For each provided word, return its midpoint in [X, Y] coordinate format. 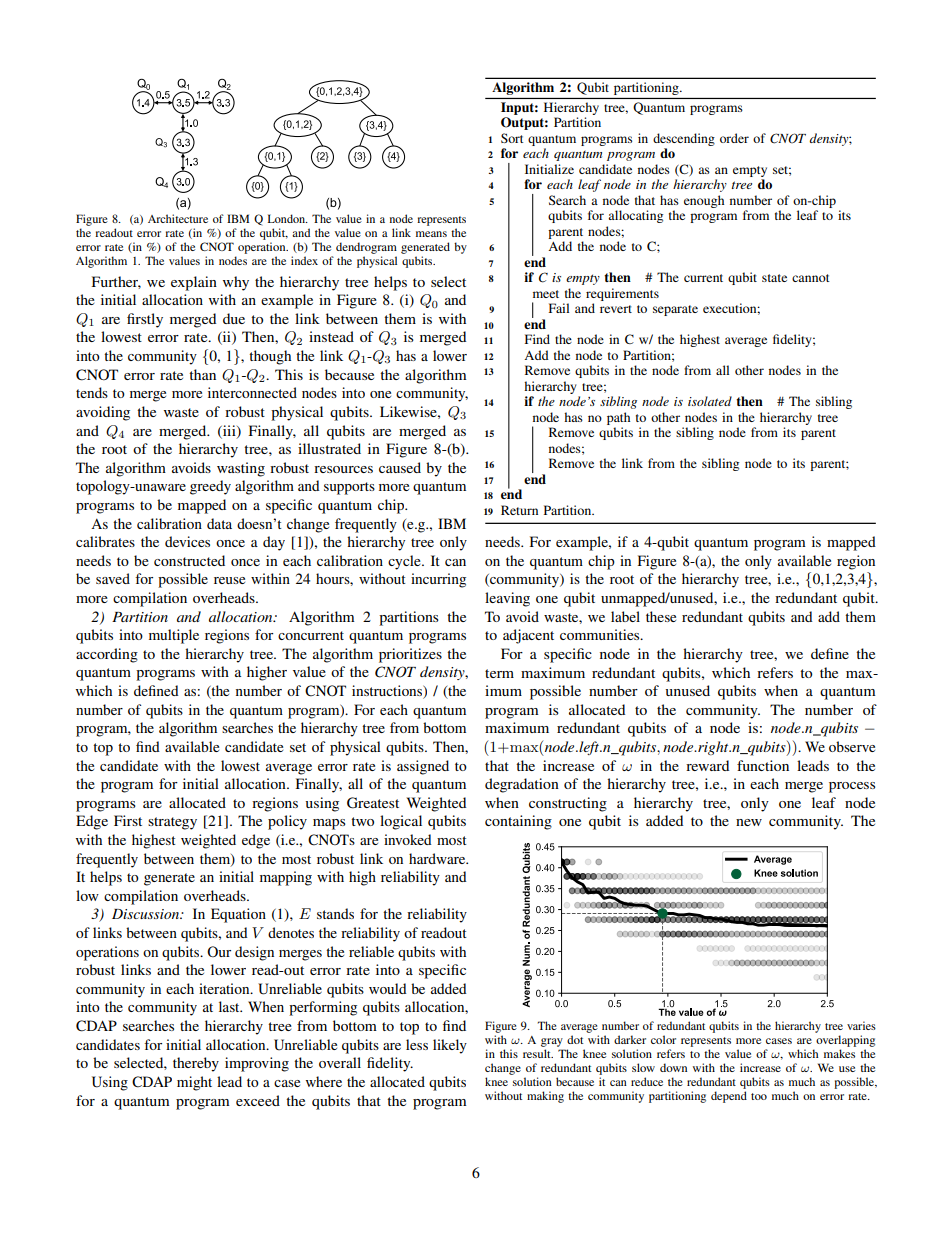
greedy [210, 487]
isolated [710, 401]
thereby [196, 1064]
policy [287, 822]
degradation [522, 785]
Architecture [178, 218]
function [763, 765]
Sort [512, 138]
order [734, 138]
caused [400, 467]
